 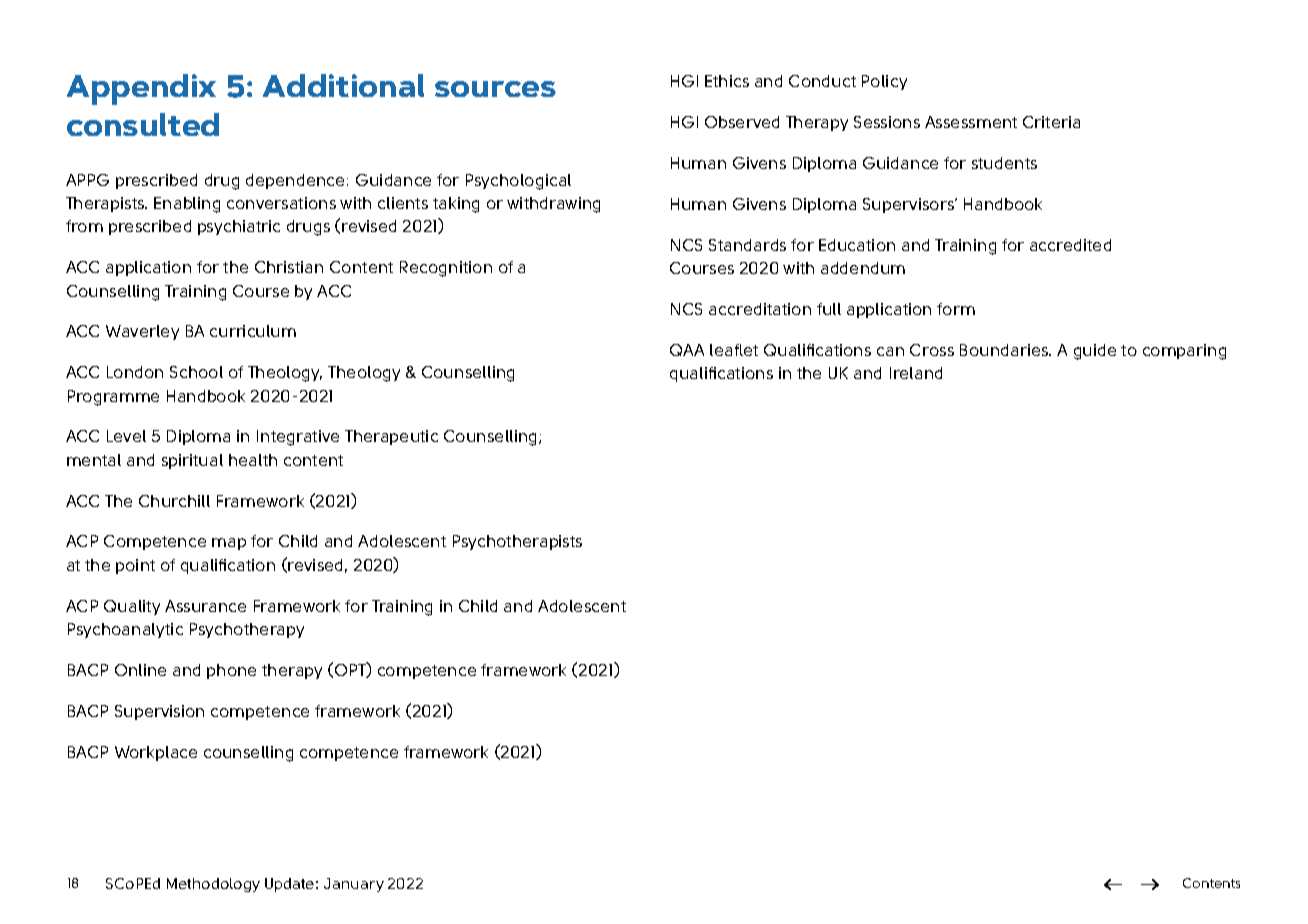 What do you see at coordinates (727, 81) in the screenshot?
I see `Ethics` at bounding box center [727, 81].
